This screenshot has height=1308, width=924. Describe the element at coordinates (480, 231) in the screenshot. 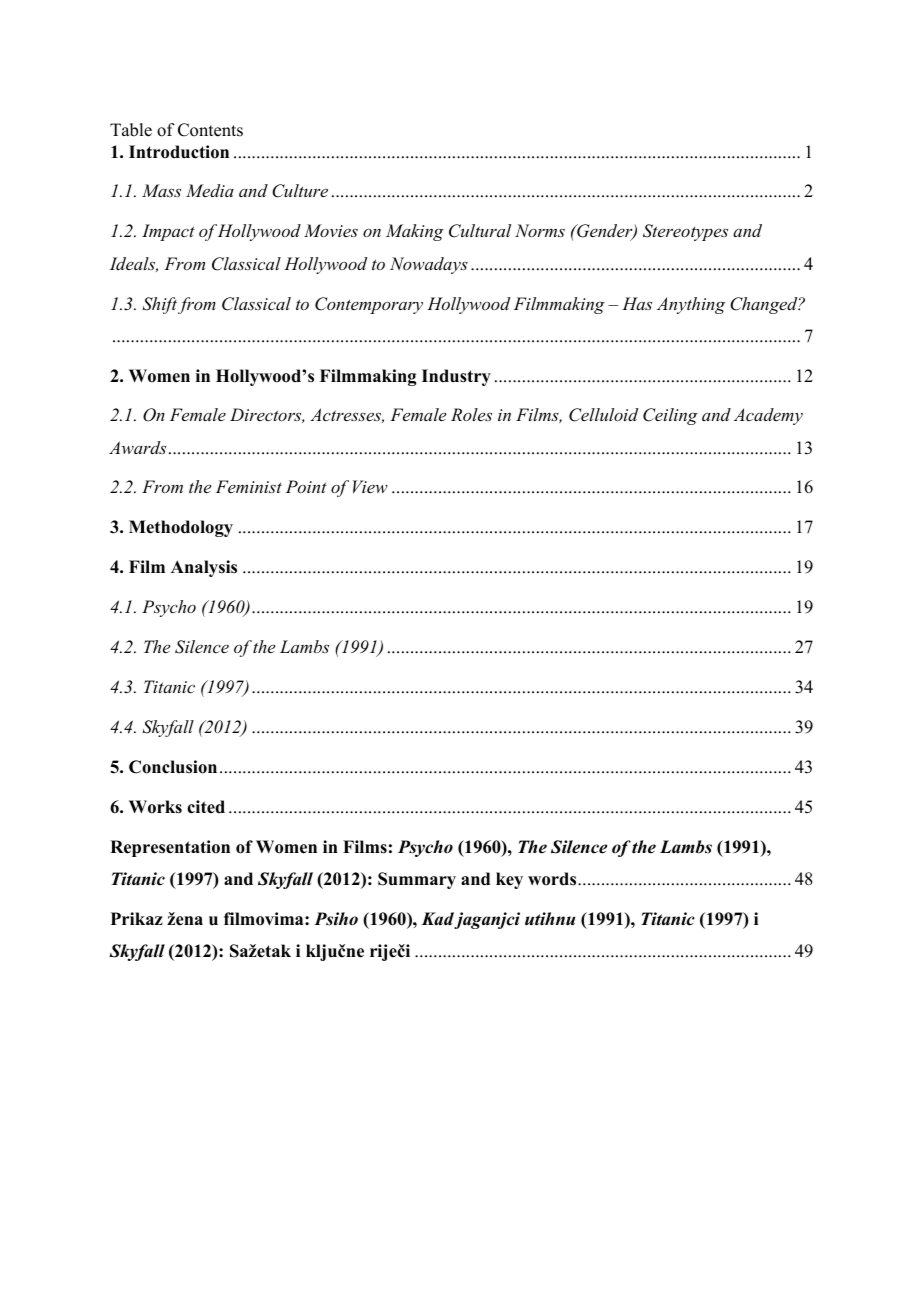

I see `Cultural` at that location.
